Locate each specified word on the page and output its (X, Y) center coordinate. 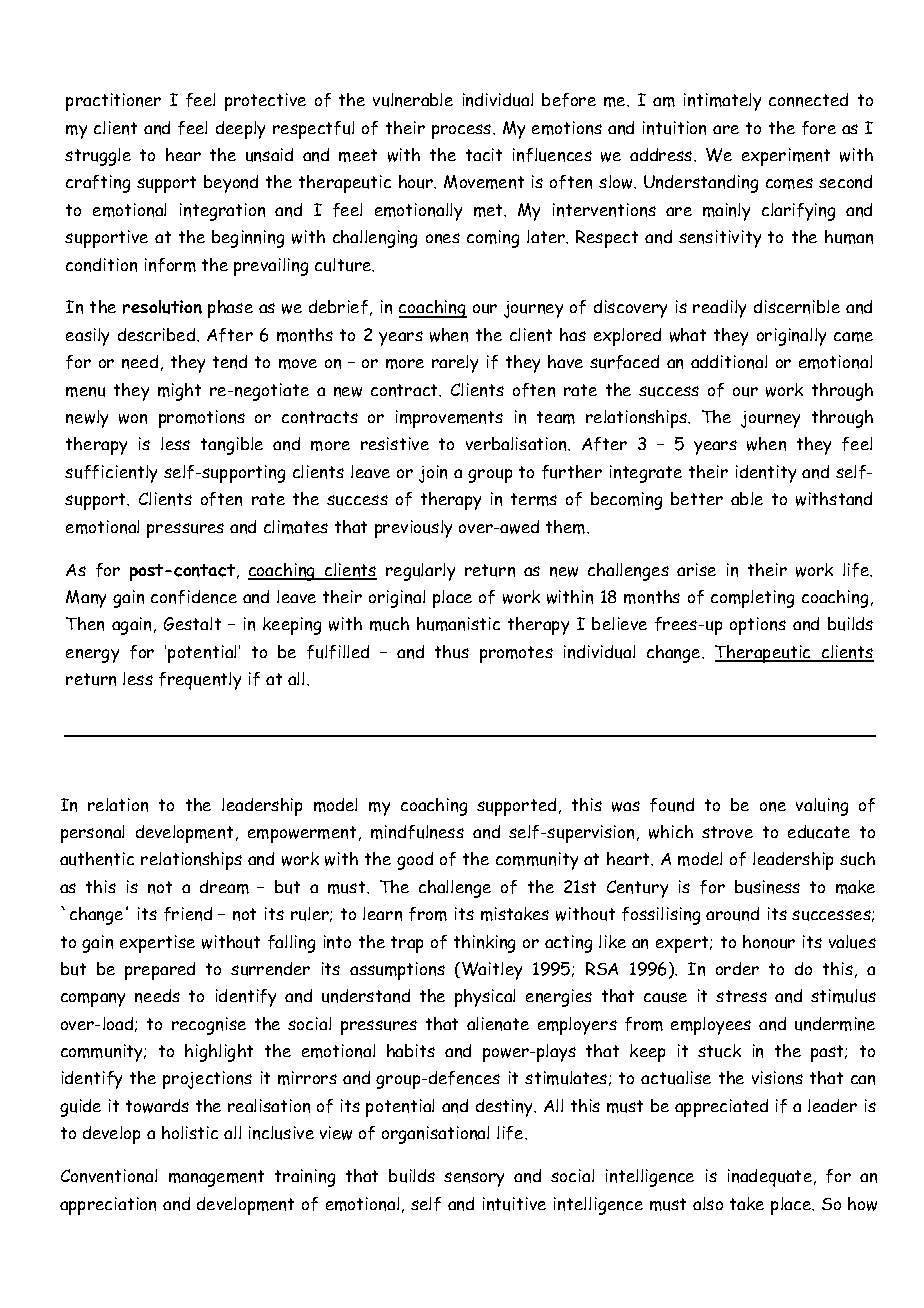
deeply (240, 130)
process (463, 131)
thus (452, 652)
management (216, 1178)
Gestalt (192, 624)
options (758, 626)
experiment (786, 157)
